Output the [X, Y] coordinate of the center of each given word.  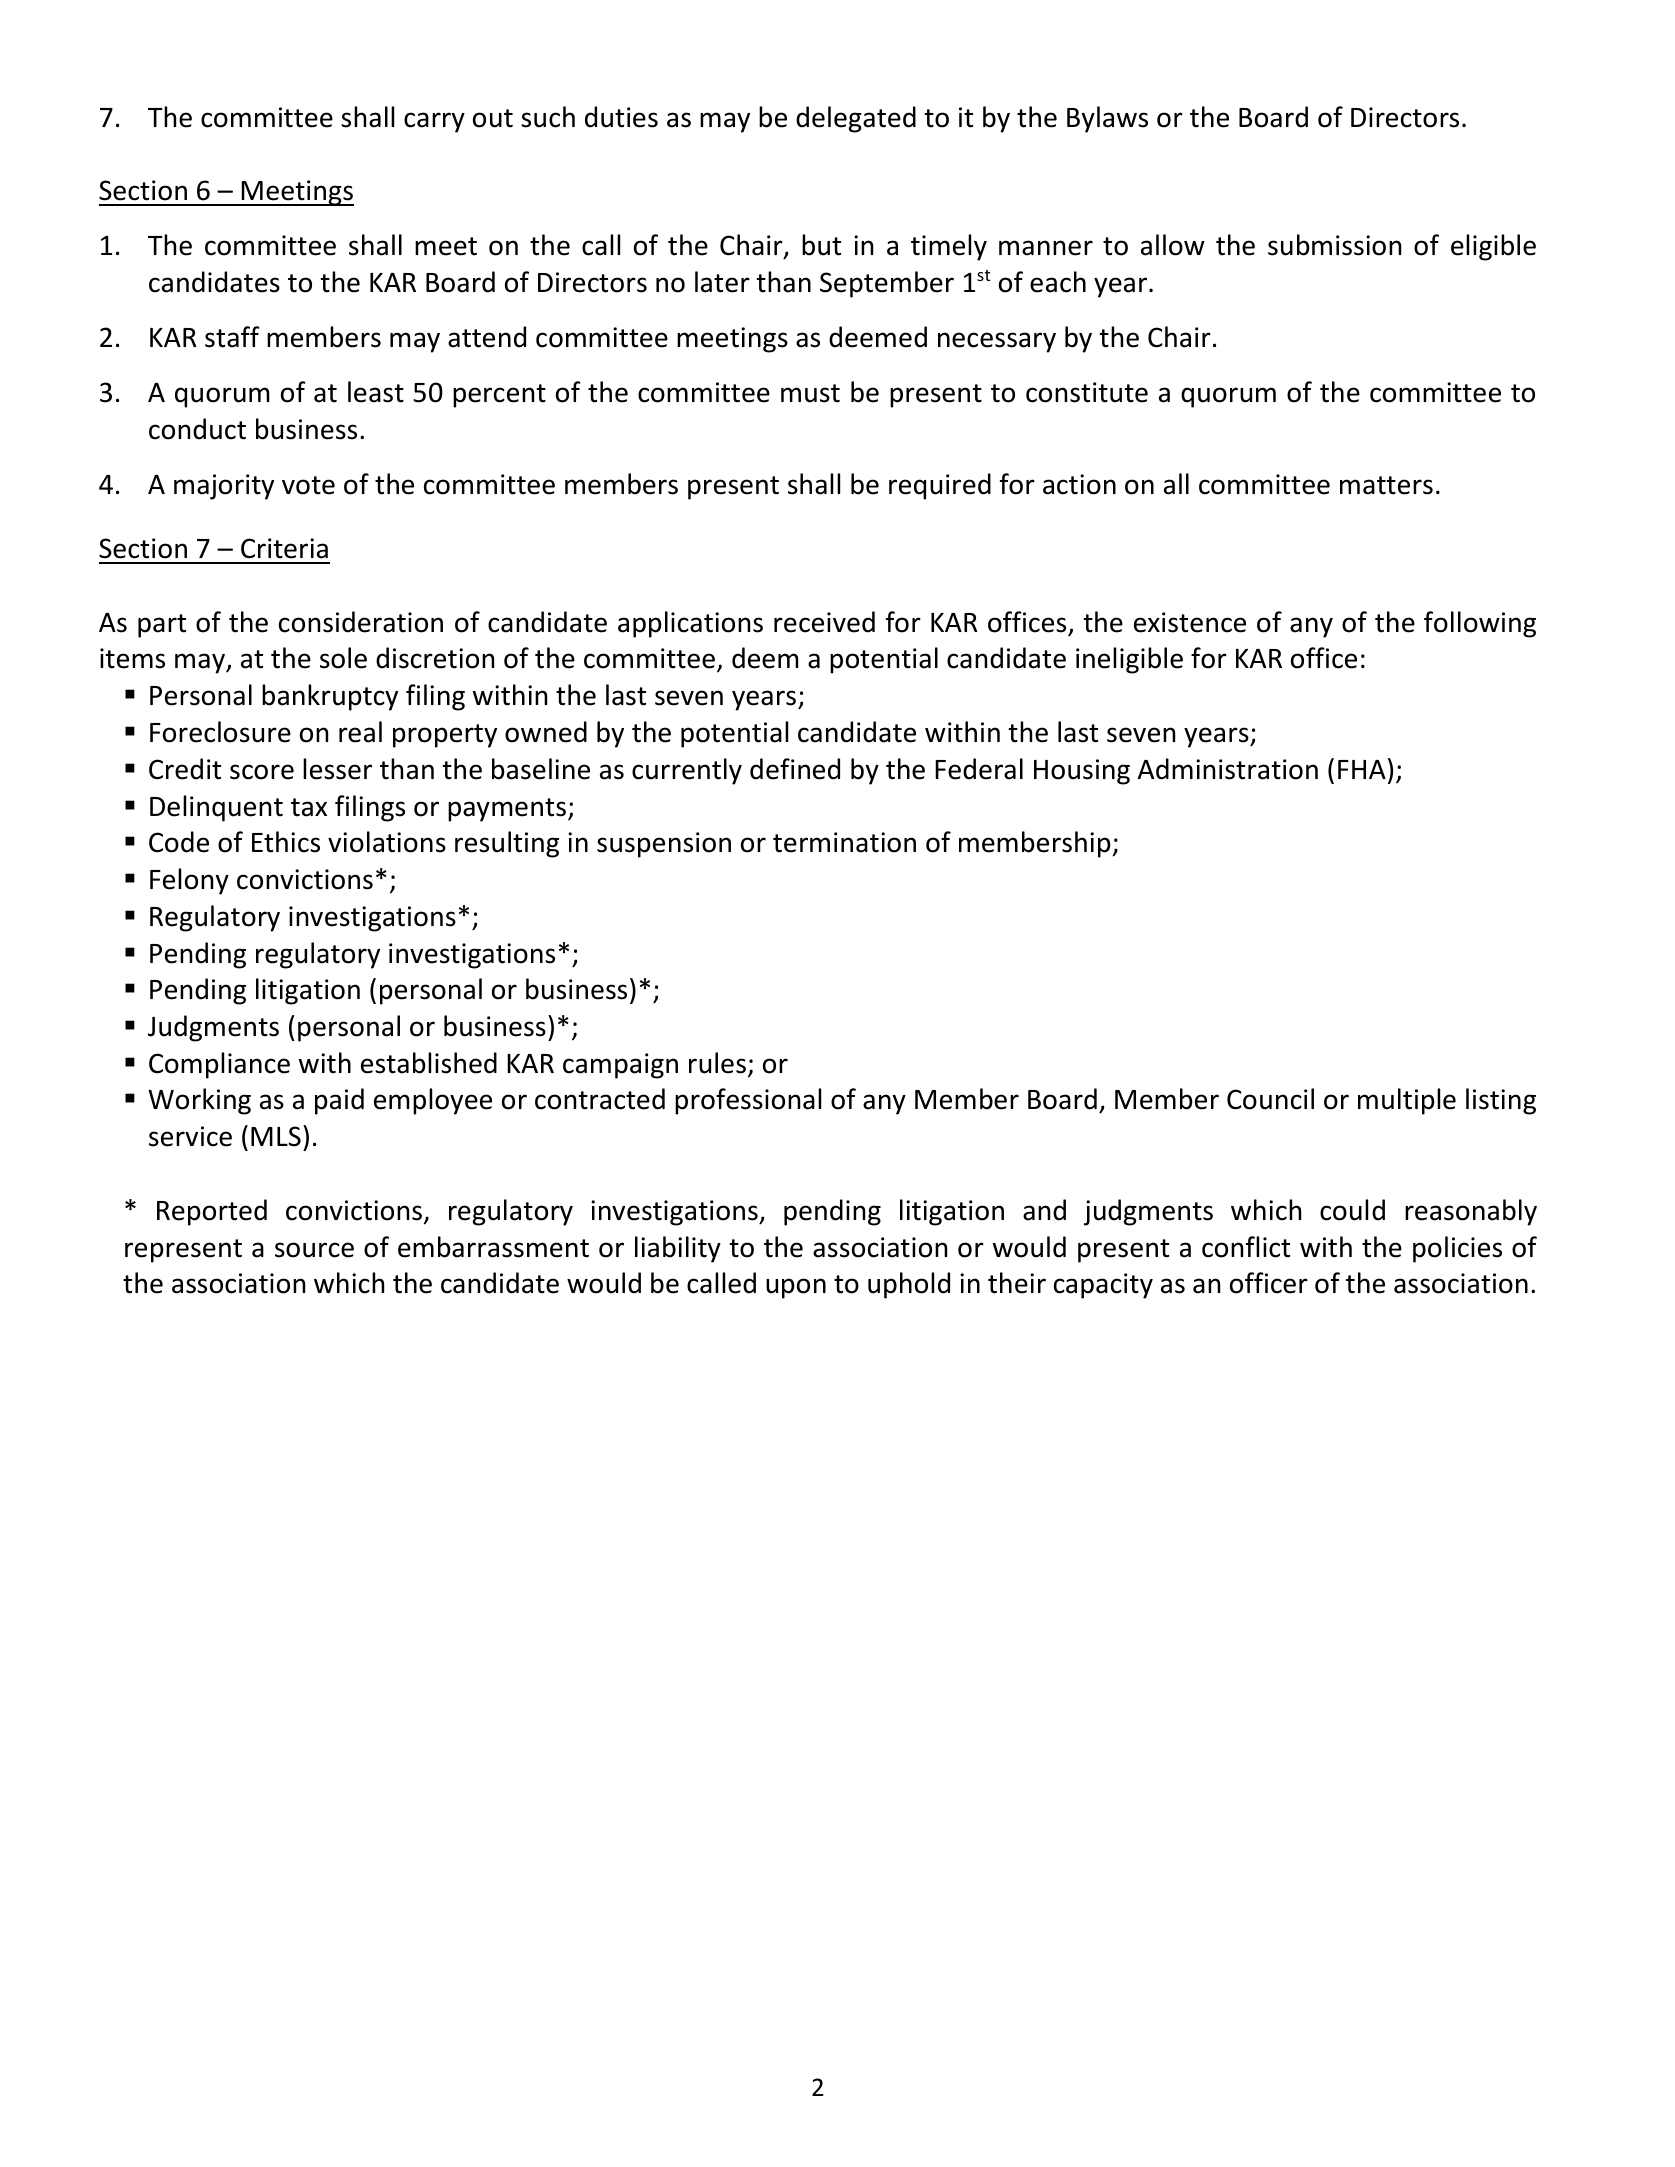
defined [795, 769]
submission [1334, 245]
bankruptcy [330, 697]
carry [434, 122]
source [314, 1250]
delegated [856, 119]
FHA [1362, 769]
